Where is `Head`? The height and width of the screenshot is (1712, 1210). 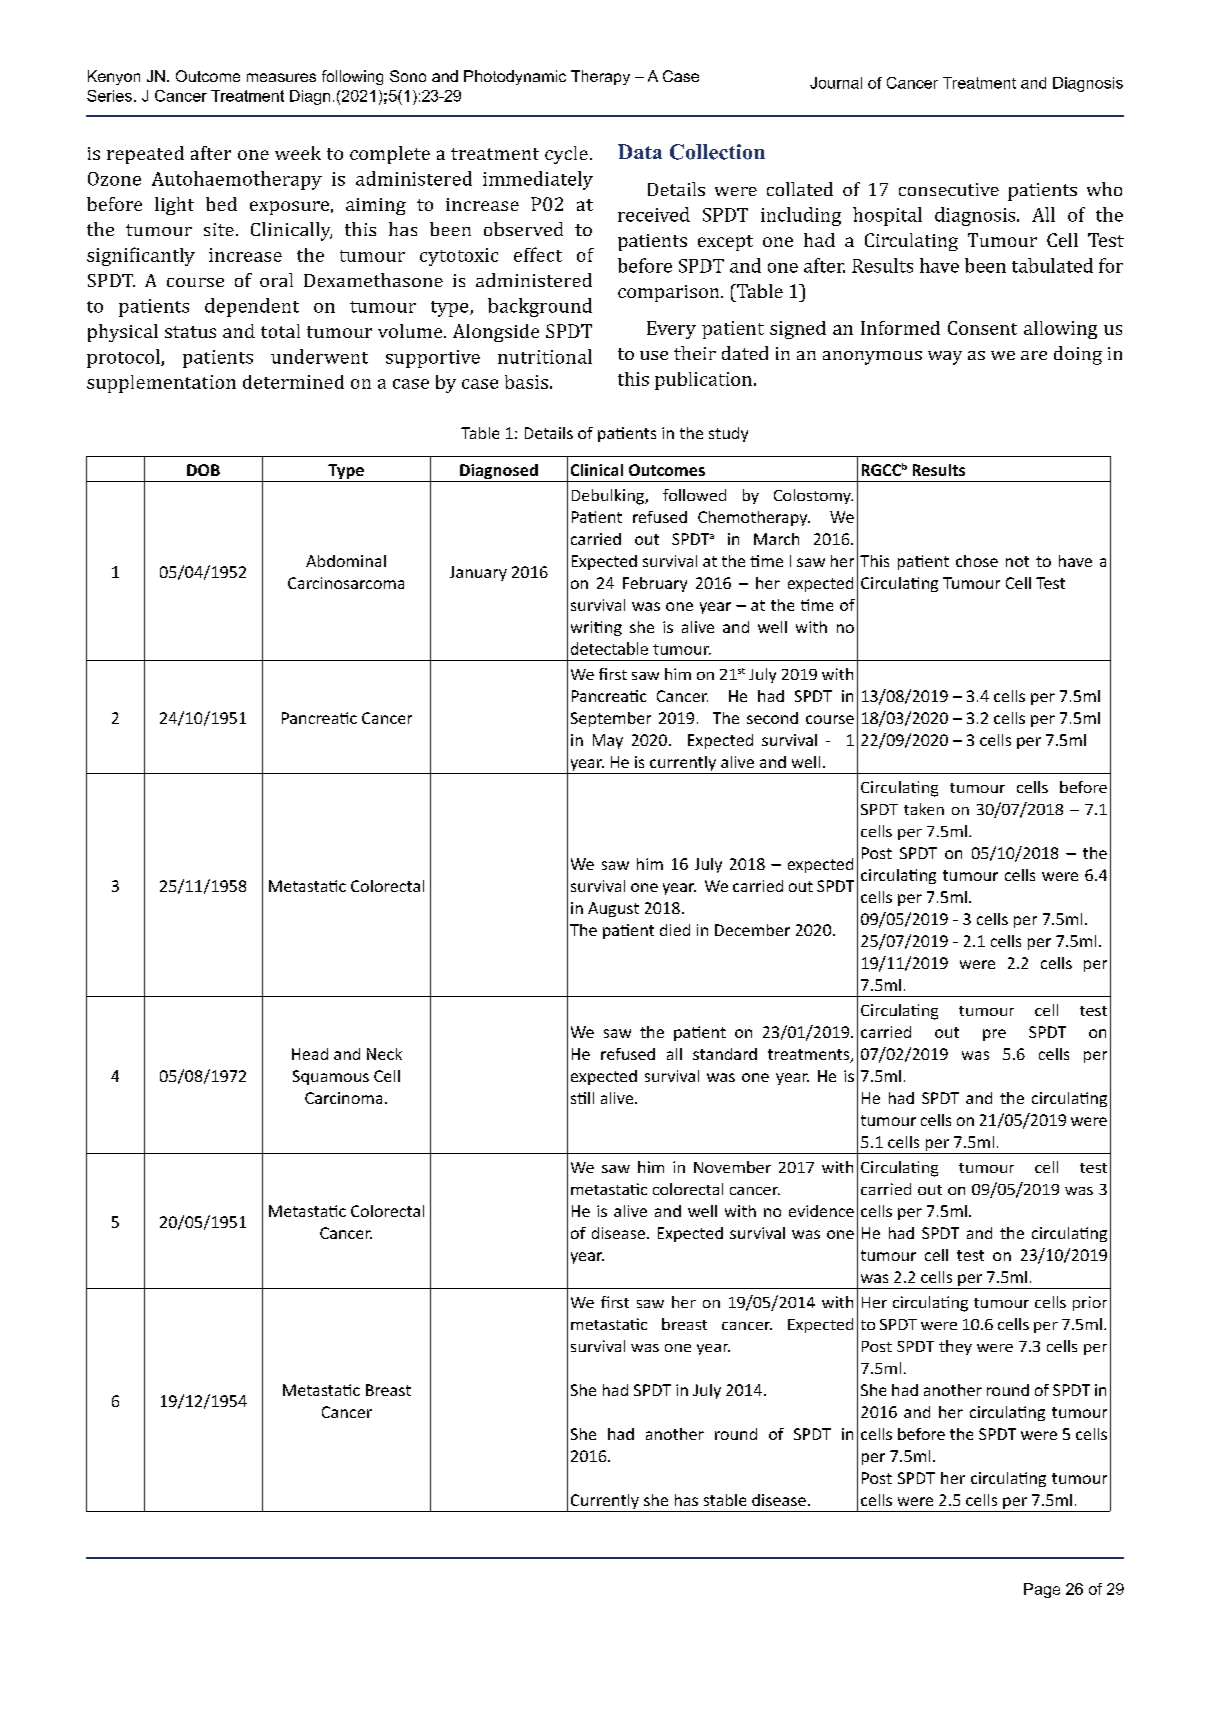
Head is located at coordinates (310, 1054).
